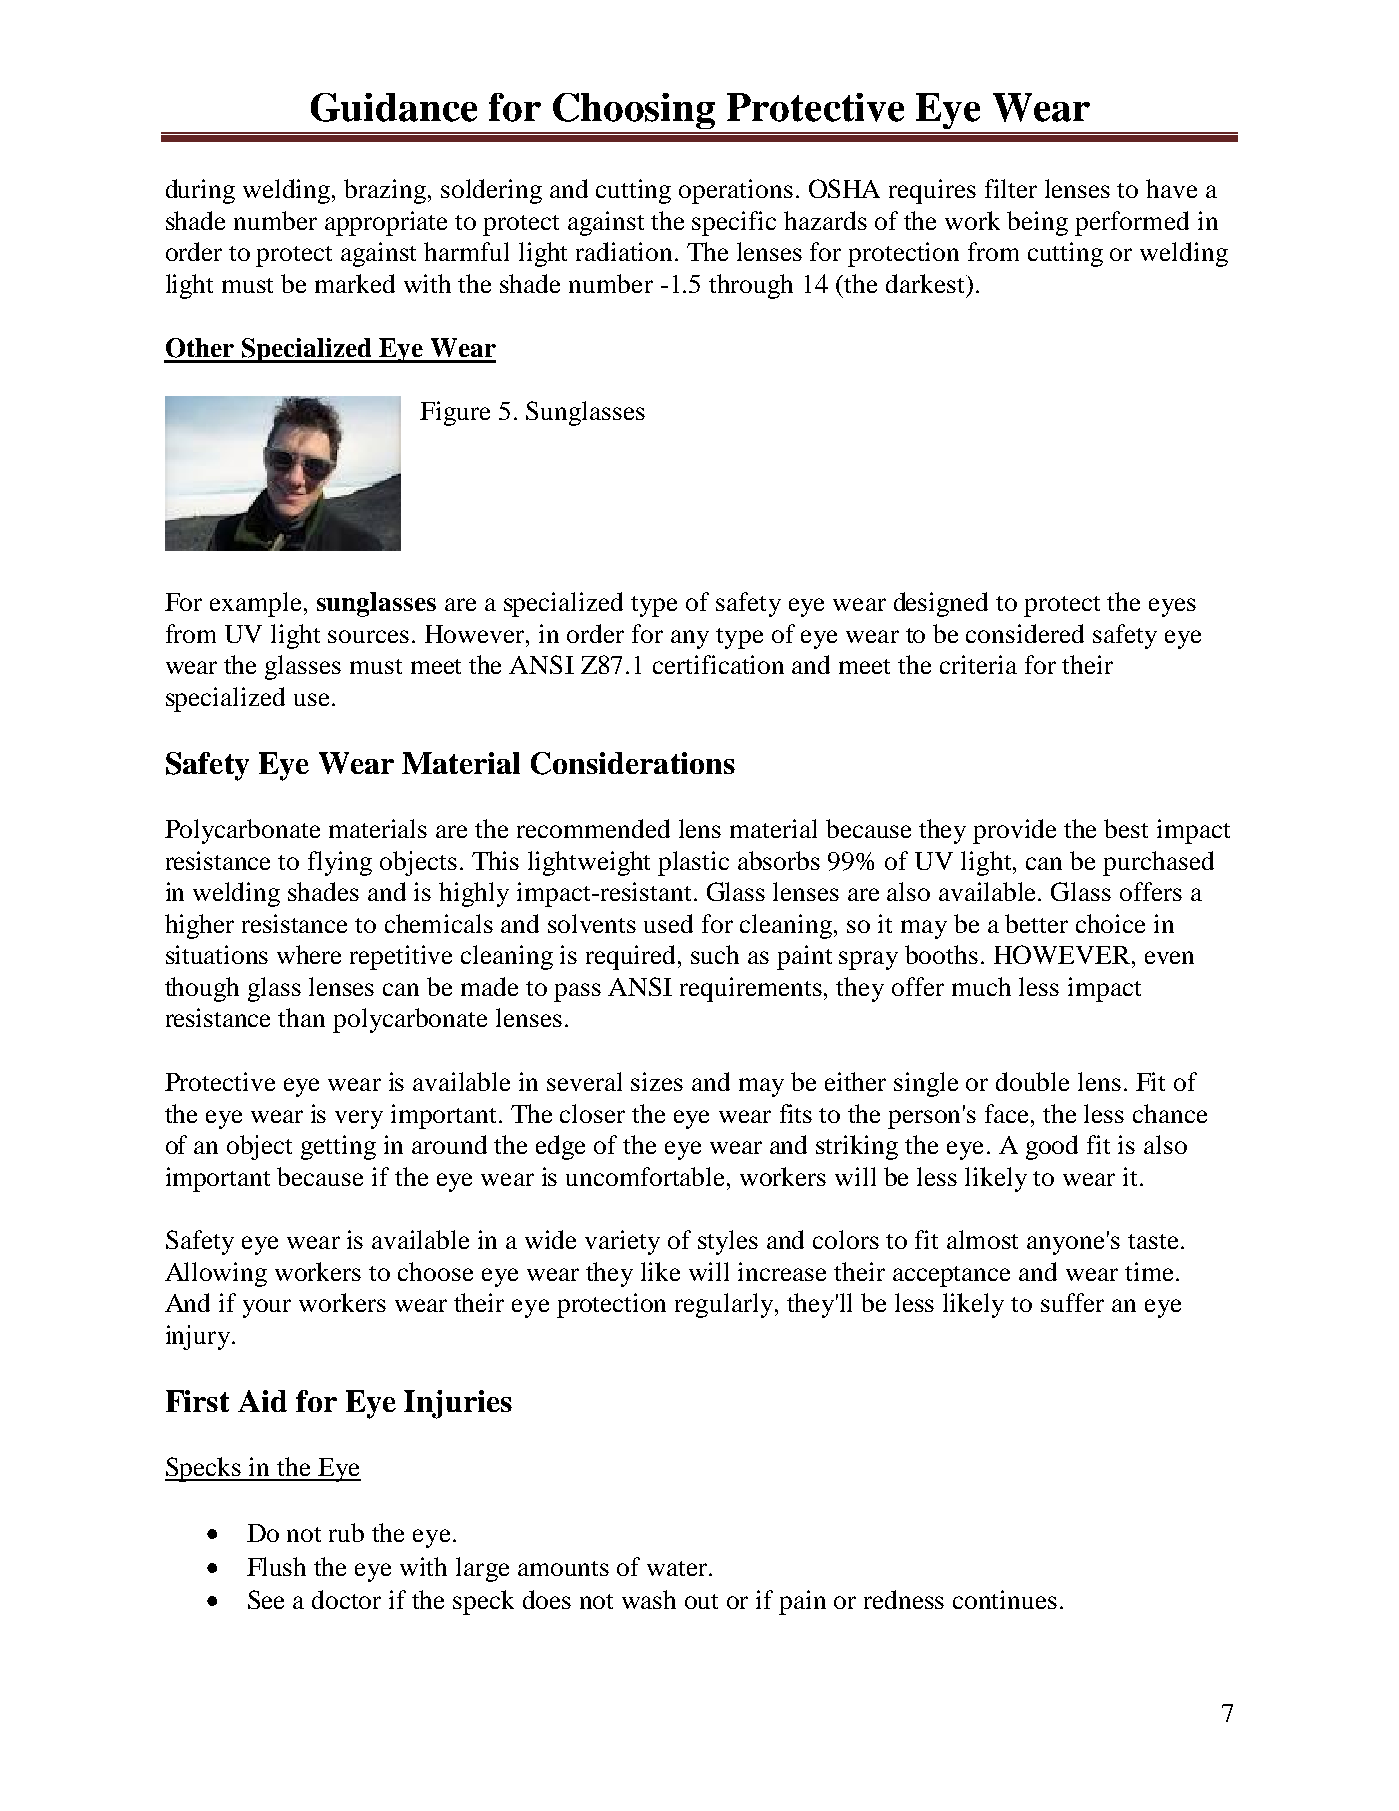 Image resolution: width=1399 pixels, height=1811 pixels. I want to click on filter, so click(1011, 188).
